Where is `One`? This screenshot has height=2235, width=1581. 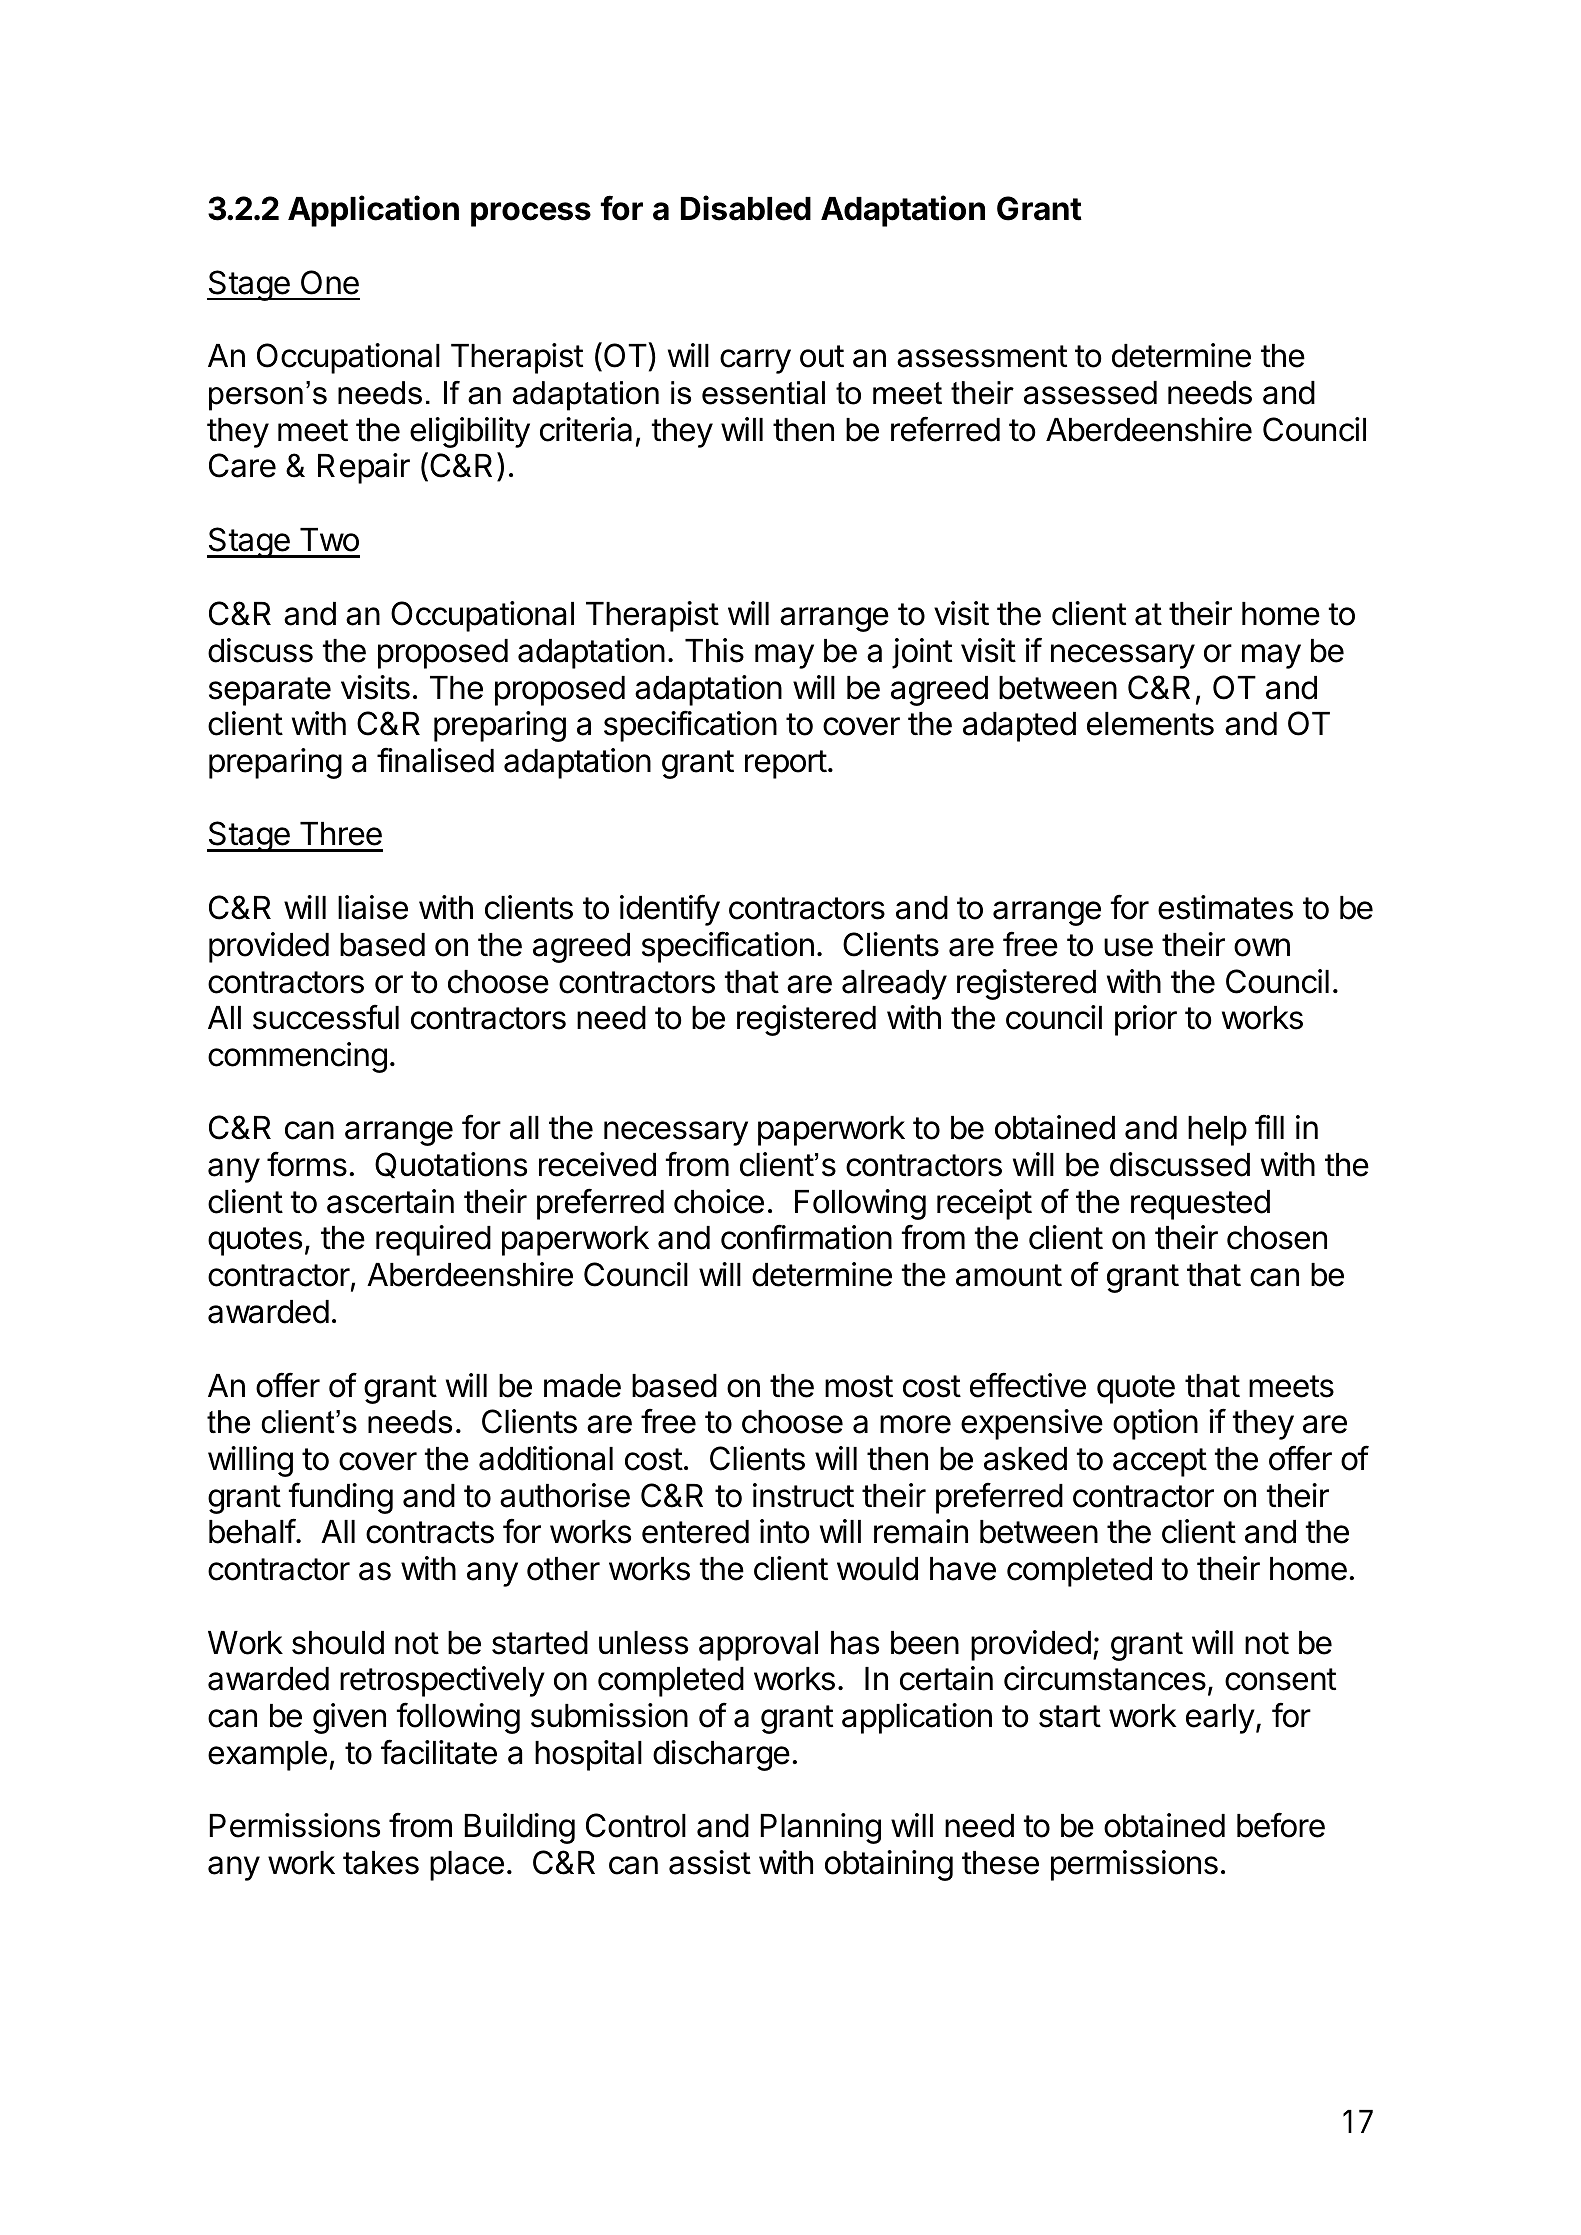 One is located at coordinates (330, 282).
